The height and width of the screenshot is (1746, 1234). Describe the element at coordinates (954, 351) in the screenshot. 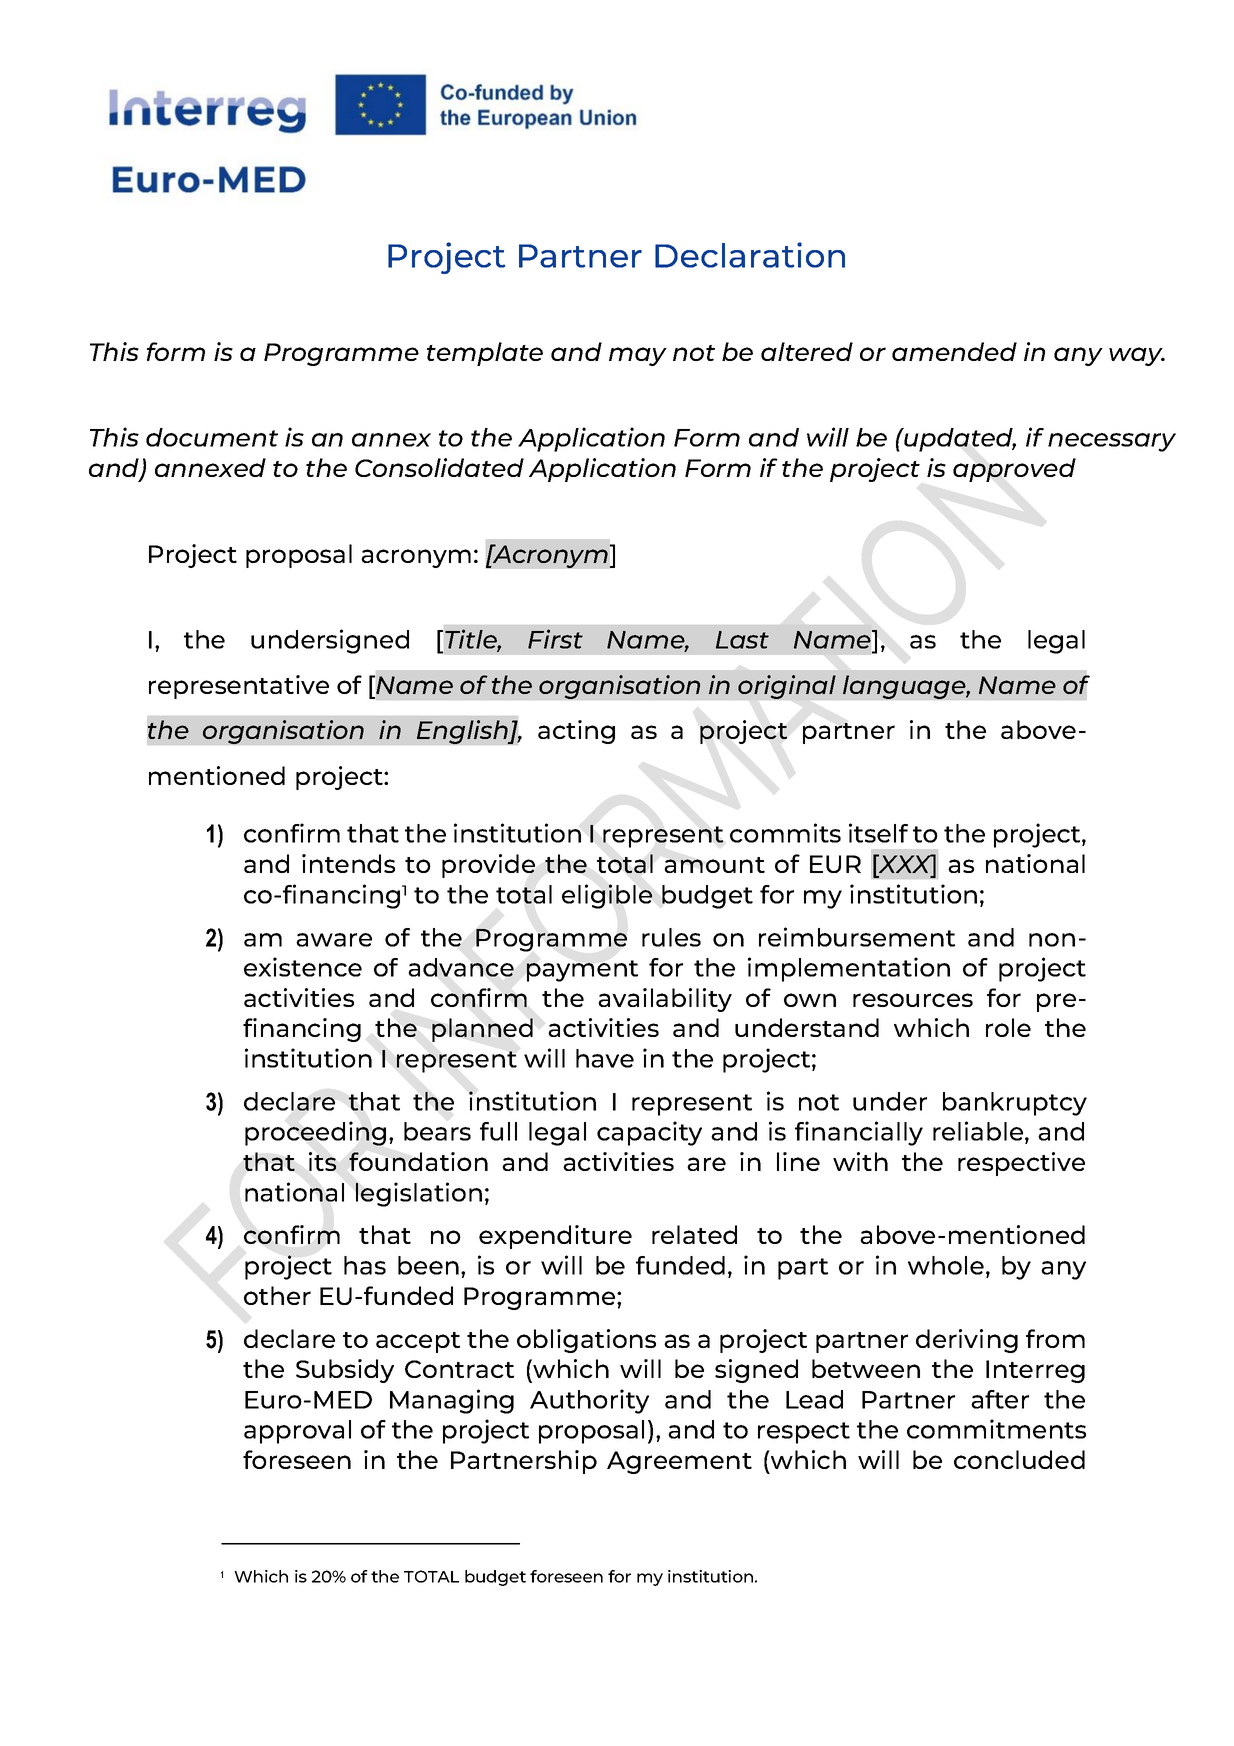

I see `amended` at that location.
